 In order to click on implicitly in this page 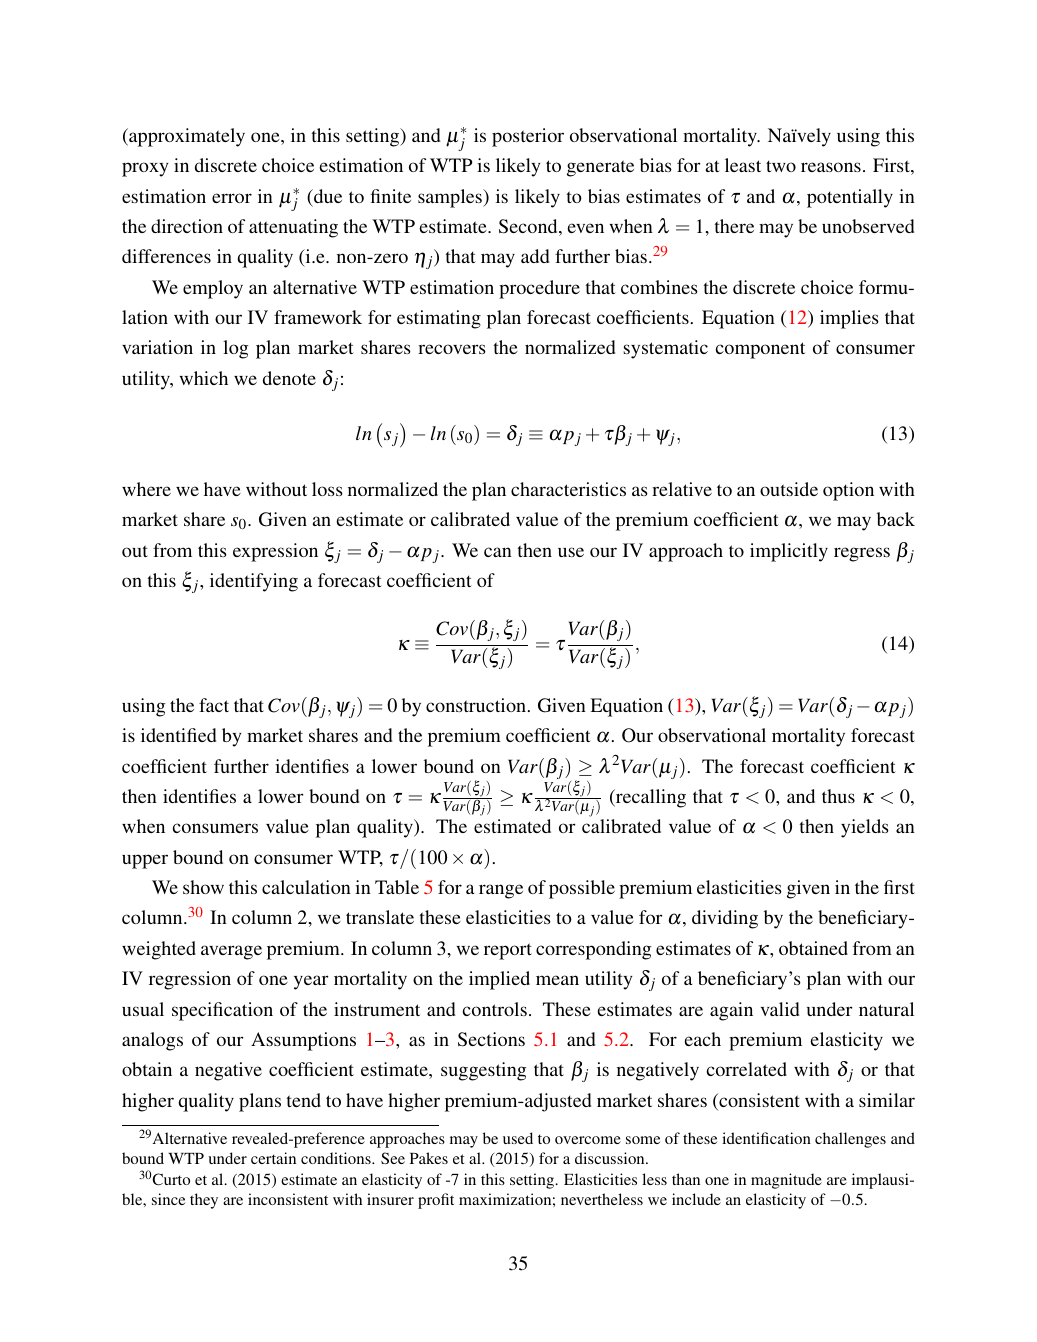, I will do `click(789, 552)`.
